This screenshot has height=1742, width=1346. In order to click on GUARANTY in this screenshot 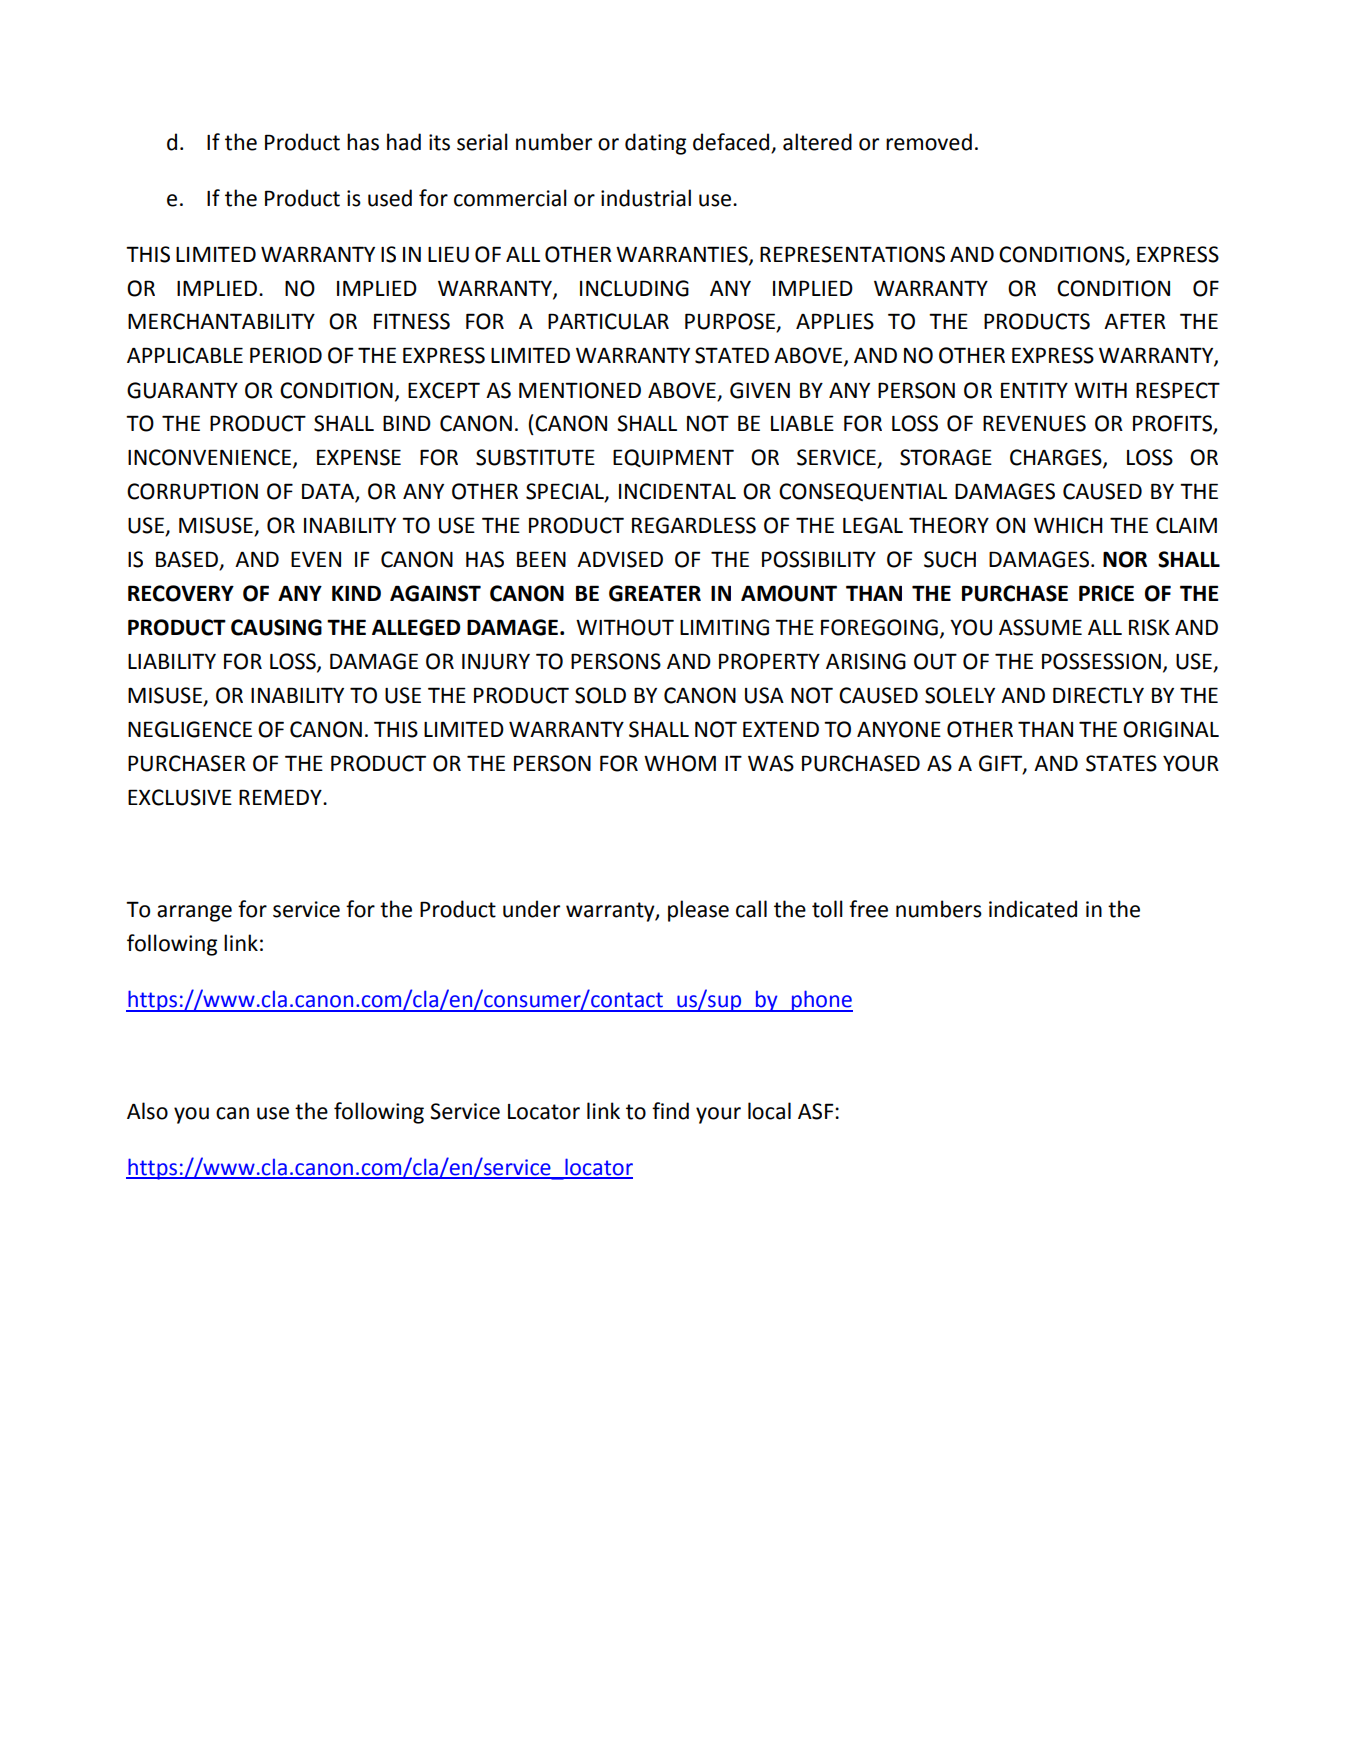, I will do `click(182, 390)`.
